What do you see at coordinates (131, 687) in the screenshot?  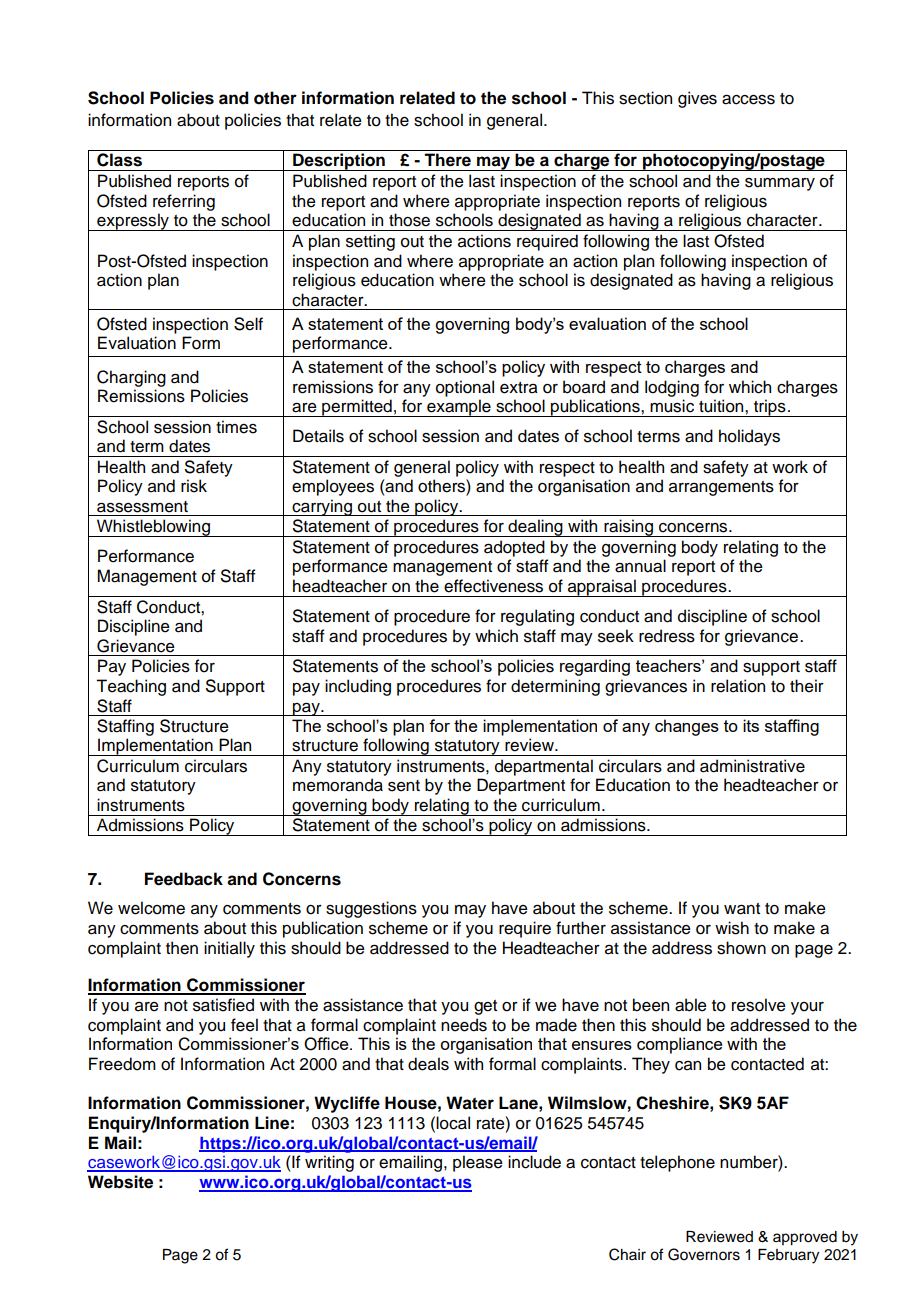 I see `Teaching` at bounding box center [131, 687].
